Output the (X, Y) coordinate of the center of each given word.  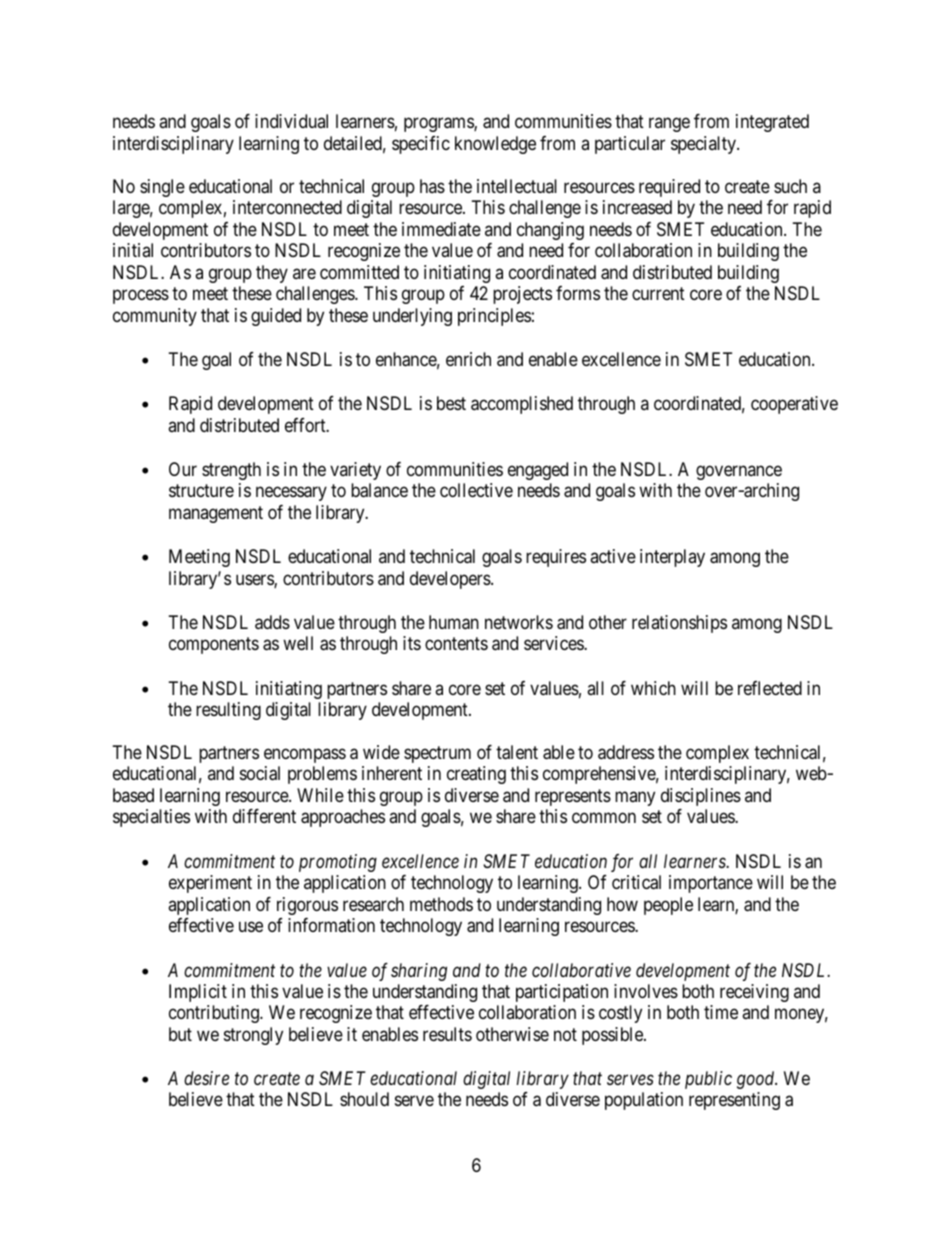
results (447, 1034)
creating (476, 775)
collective (476, 490)
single (162, 188)
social (260, 773)
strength (231, 471)
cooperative (794, 405)
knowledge (495, 145)
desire (206, 1078)
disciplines (701, 797)
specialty (704, 145)
